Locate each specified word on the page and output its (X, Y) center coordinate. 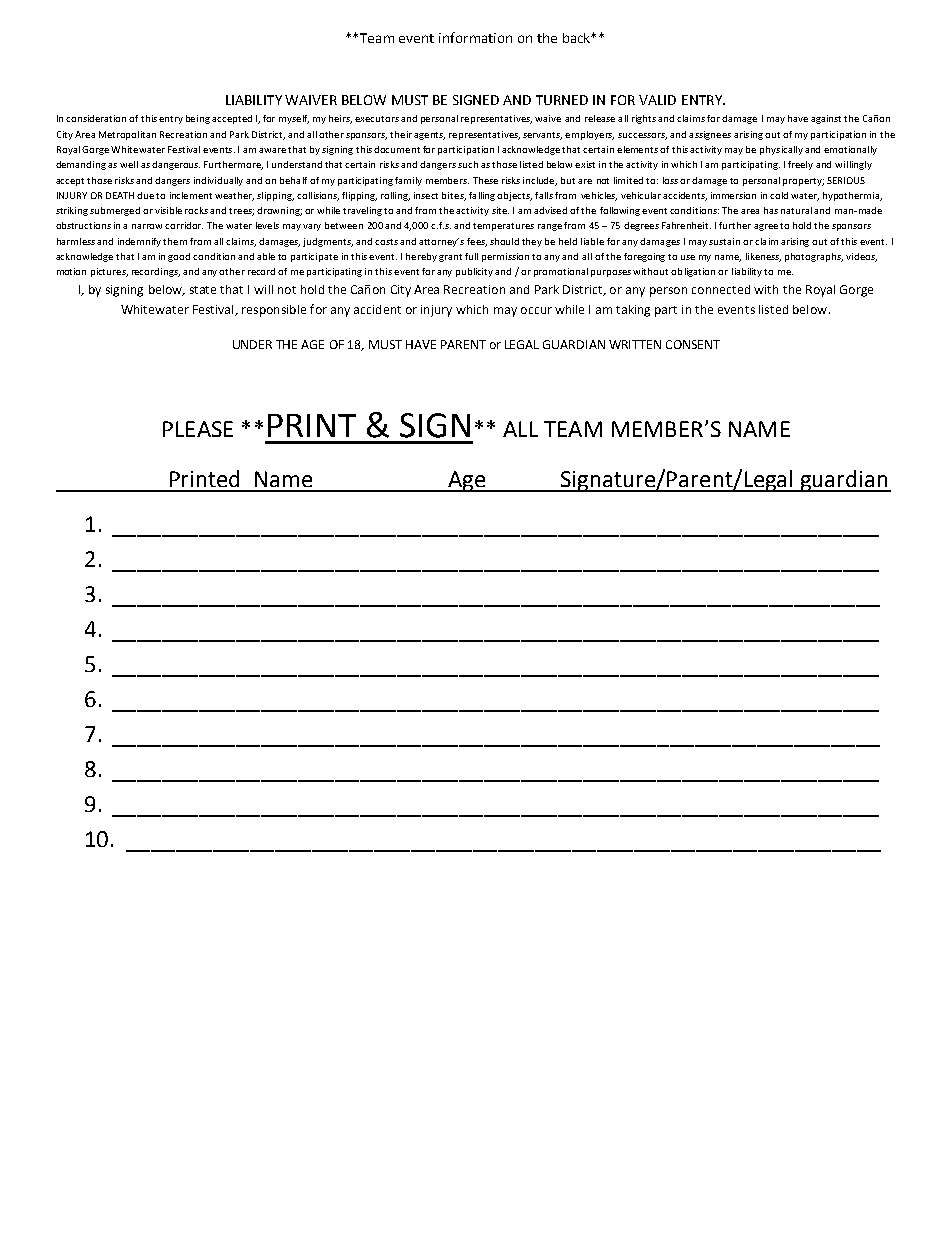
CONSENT (693, 344)
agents (429, 136)
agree (766, 227)
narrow (149, 226)
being (198, 119)
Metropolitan (127, 135)
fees (477, 242)
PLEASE (198, 429)
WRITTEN (635, 344)
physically (781, 150)
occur (536, 310)
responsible (274, 311)
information (475, 37)
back (578, 38)
